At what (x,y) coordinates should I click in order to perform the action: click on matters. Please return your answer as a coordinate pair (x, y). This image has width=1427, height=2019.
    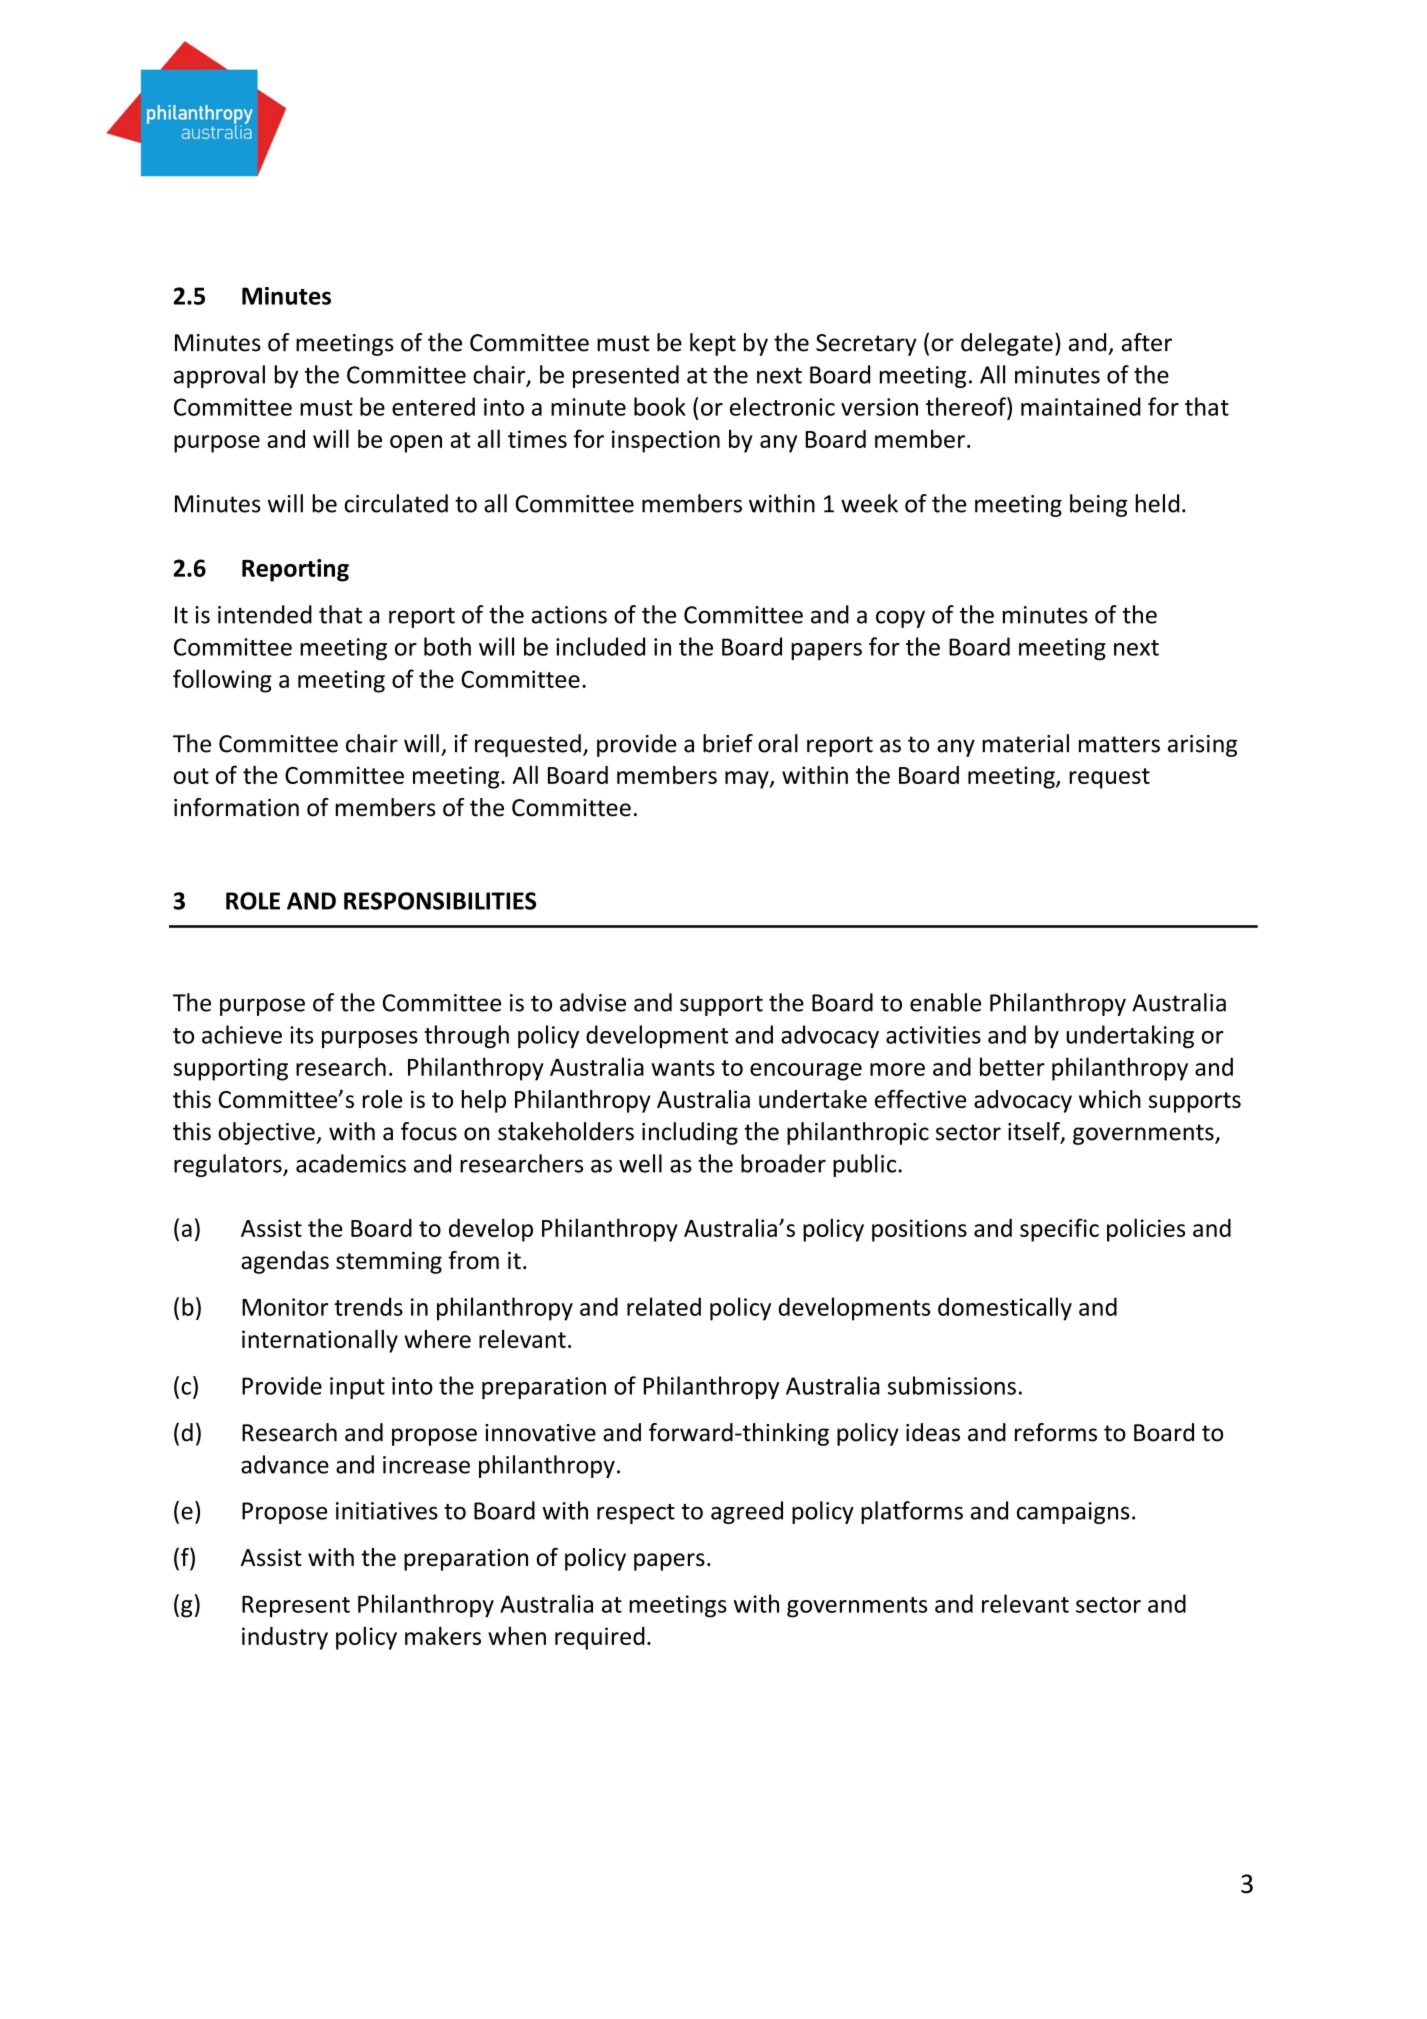
    Looking at the image, I should click on (1119, 744).
